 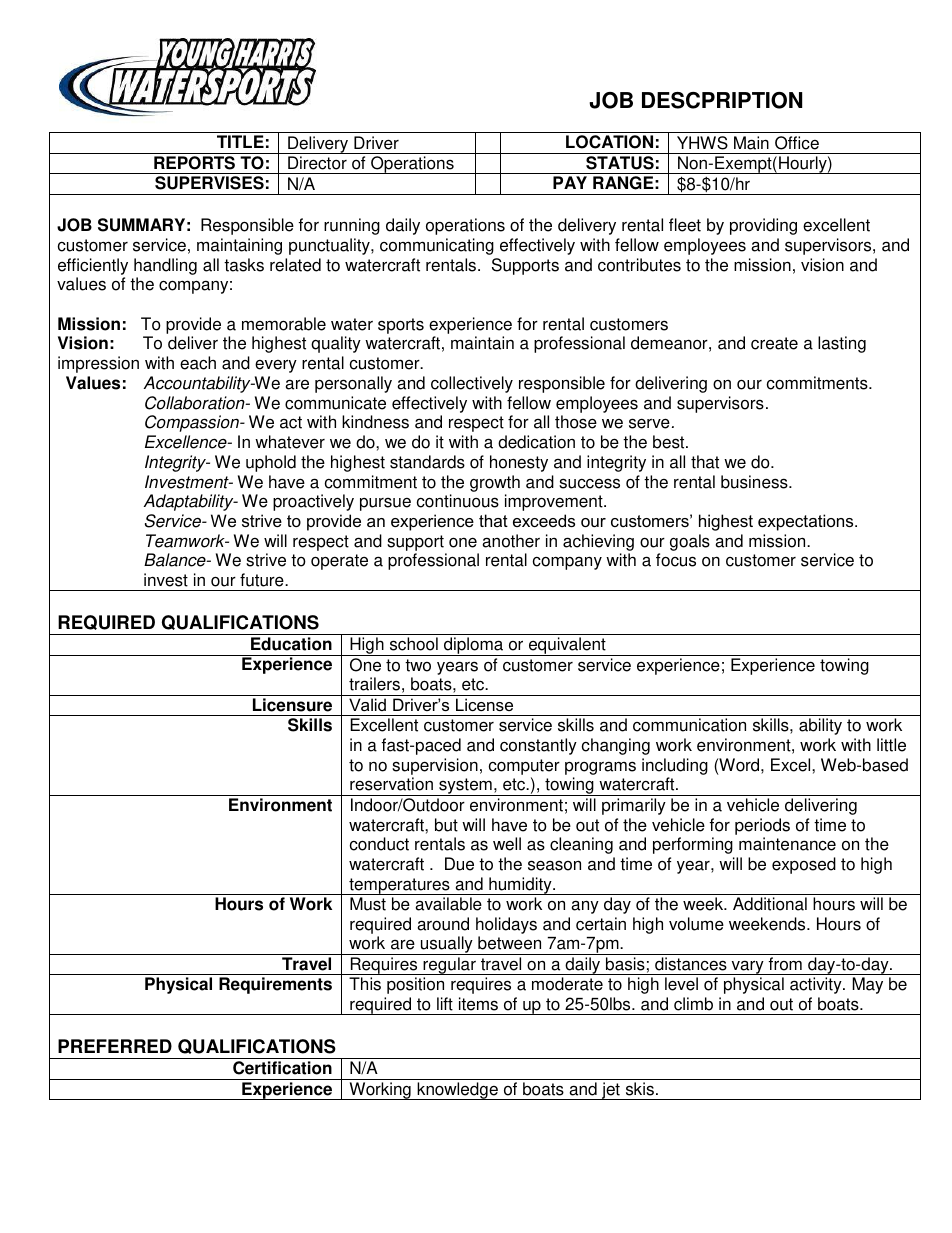 I want to click on create, so click(x=774, y=343).
